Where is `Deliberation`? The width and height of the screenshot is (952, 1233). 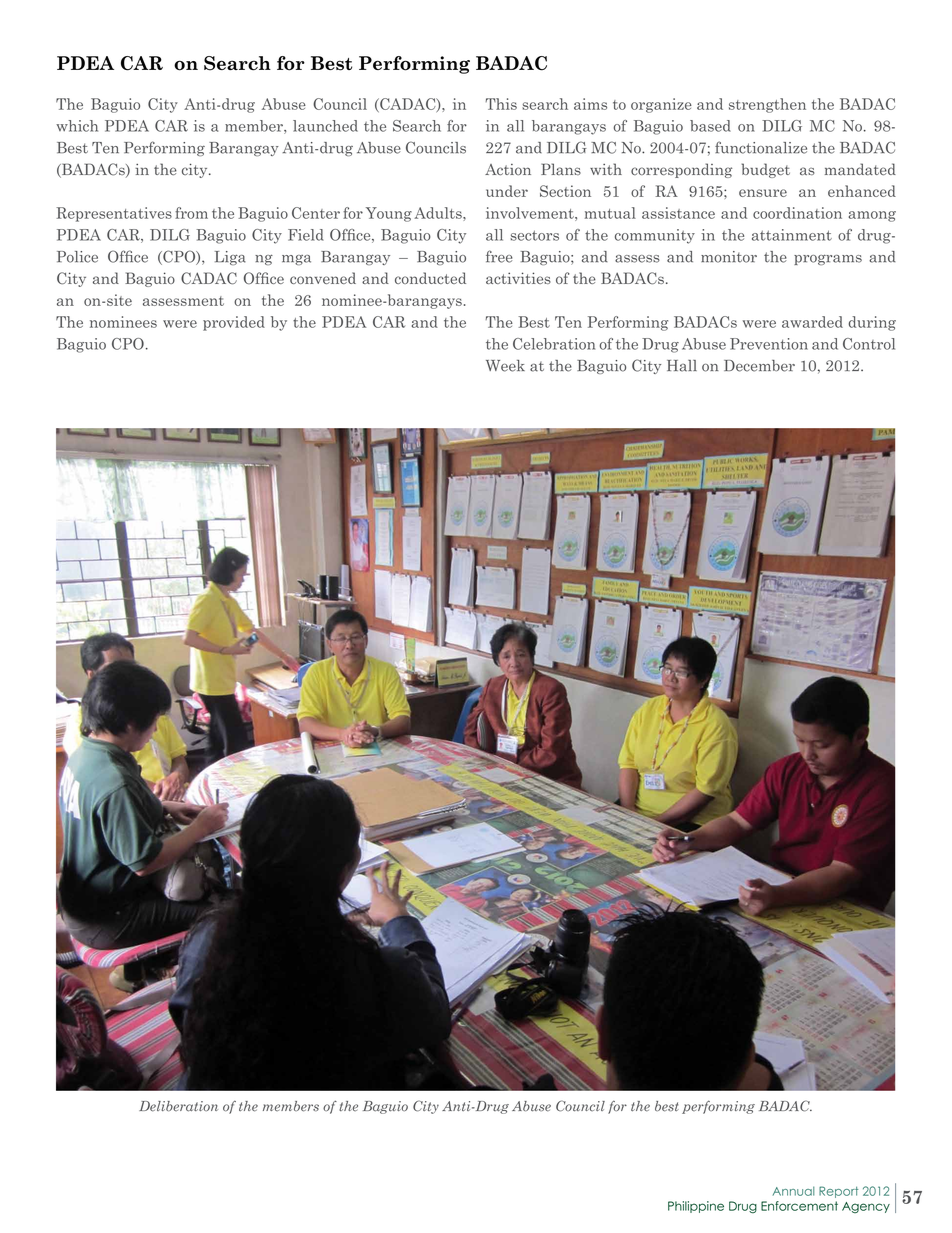 Deliberation is located at coordinates (178, 1106).
